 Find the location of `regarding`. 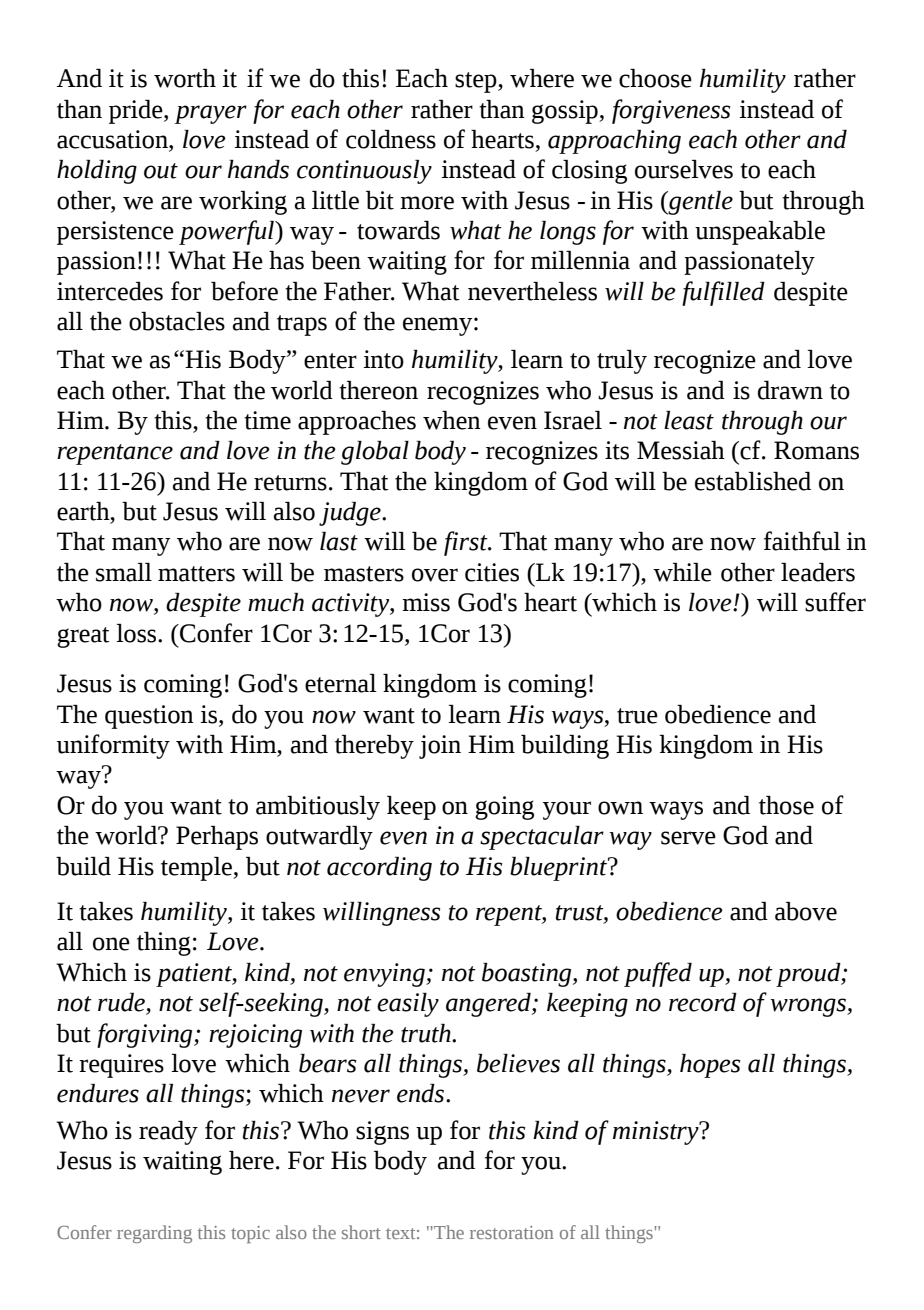

regarding is located at coordinates (154, 1234).
